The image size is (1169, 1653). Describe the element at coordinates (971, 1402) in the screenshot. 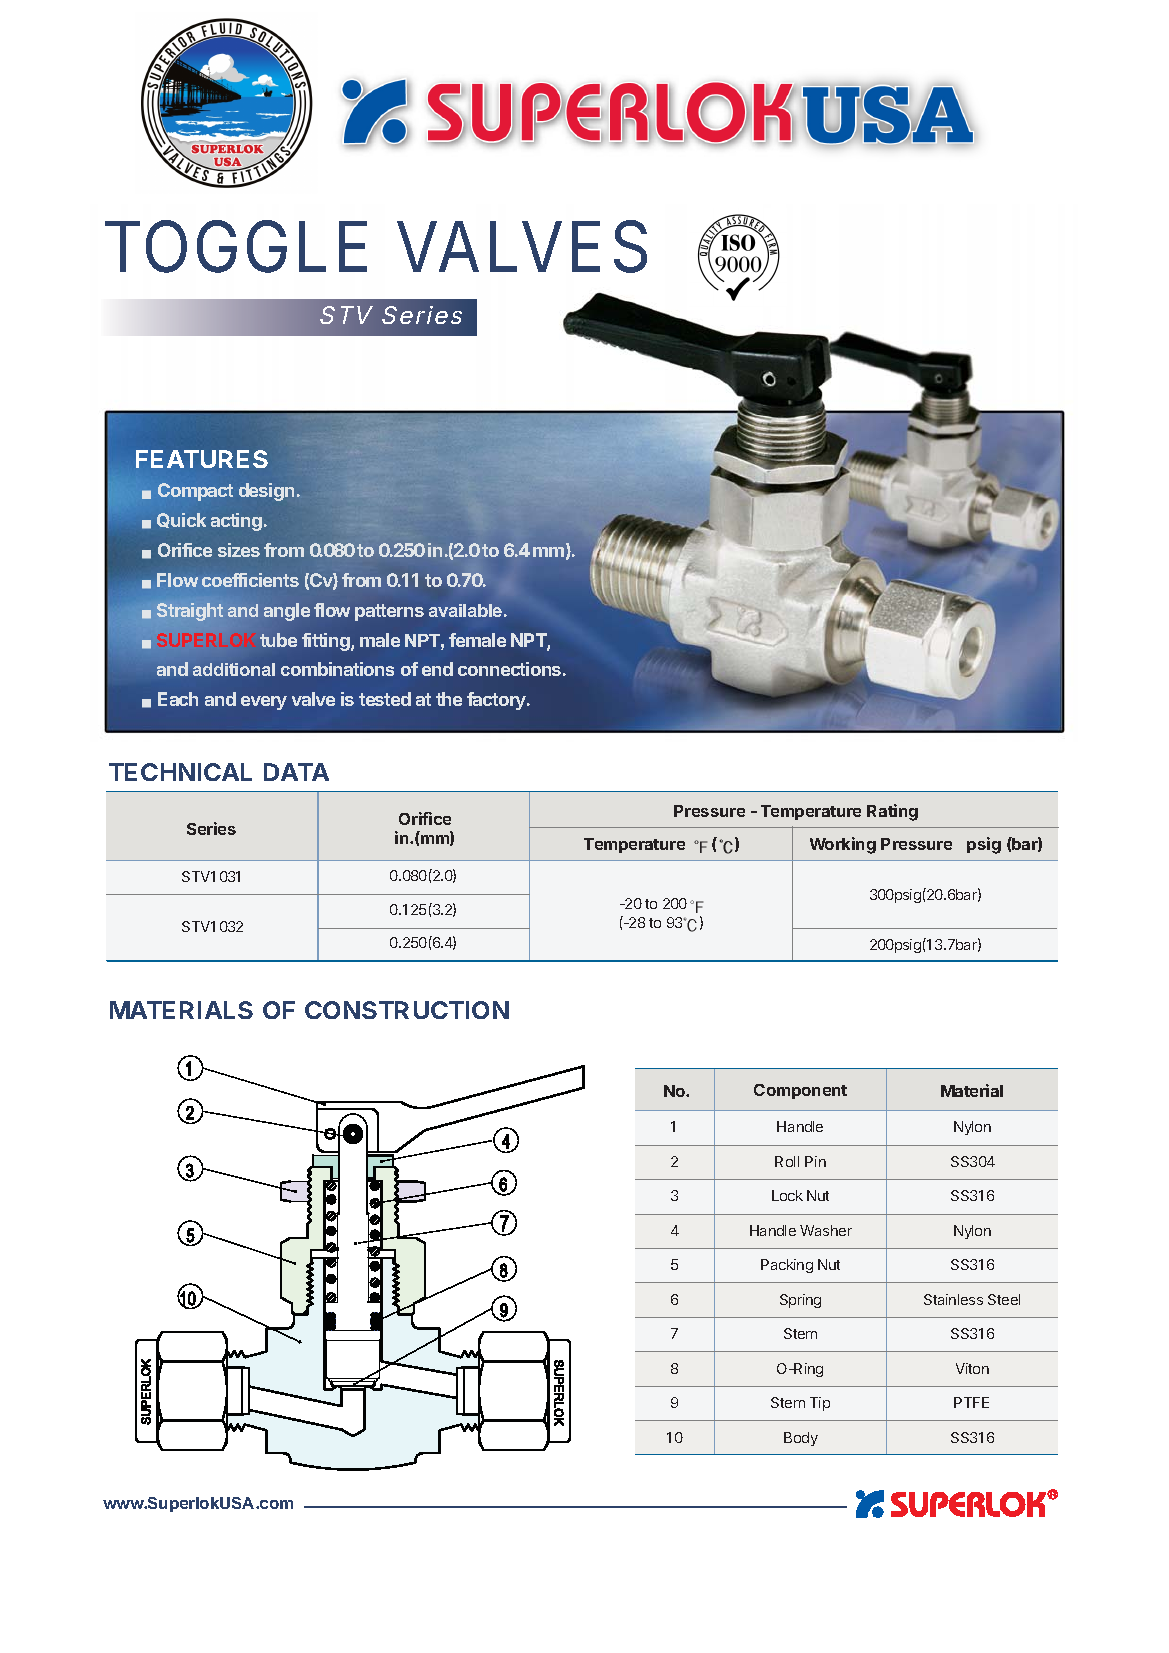

I see `PTFE` at that location.
